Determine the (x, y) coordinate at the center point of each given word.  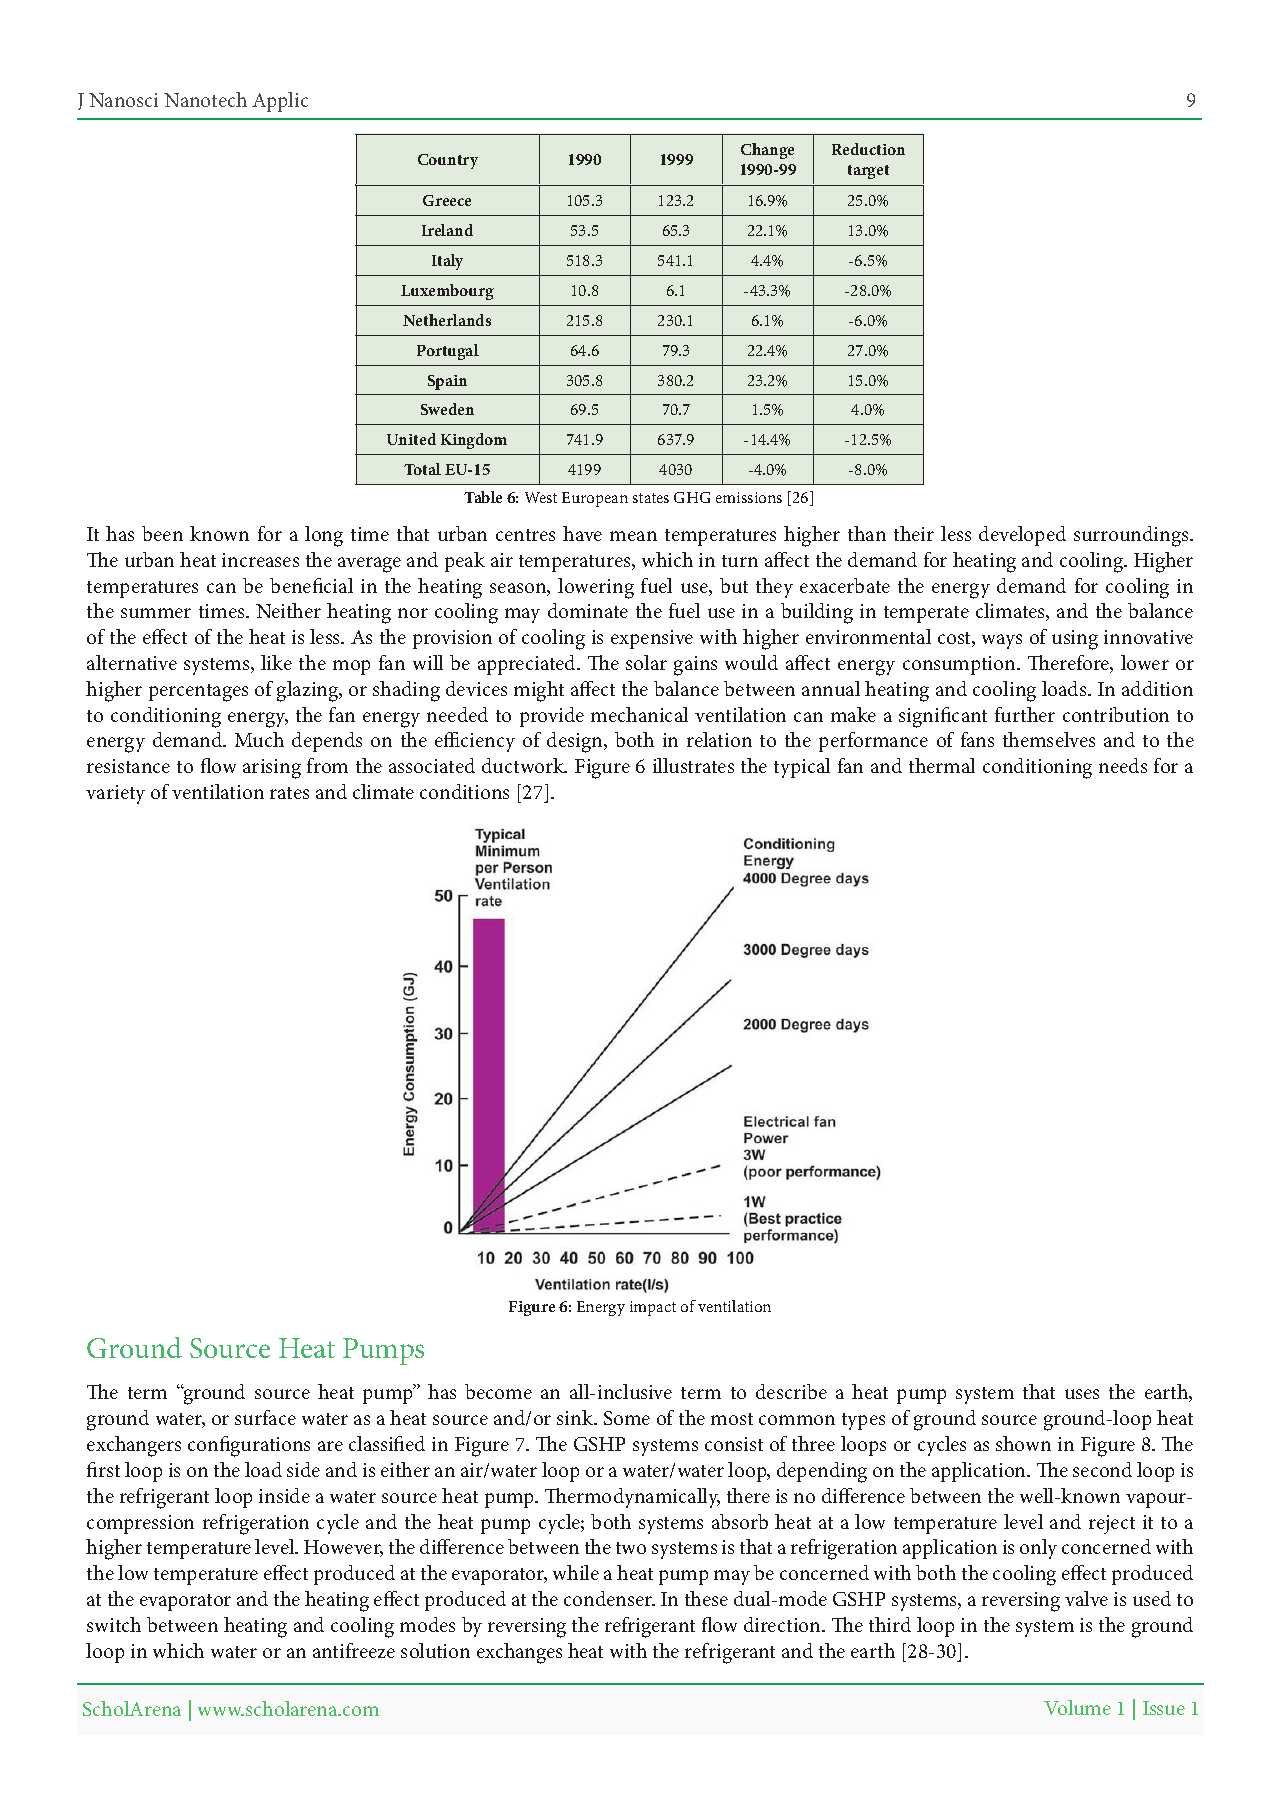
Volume (1077, 1707)
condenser (609, 1598)
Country (448, 161)
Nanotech (205, 99)
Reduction (868, 149)
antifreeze (354, 1650)
